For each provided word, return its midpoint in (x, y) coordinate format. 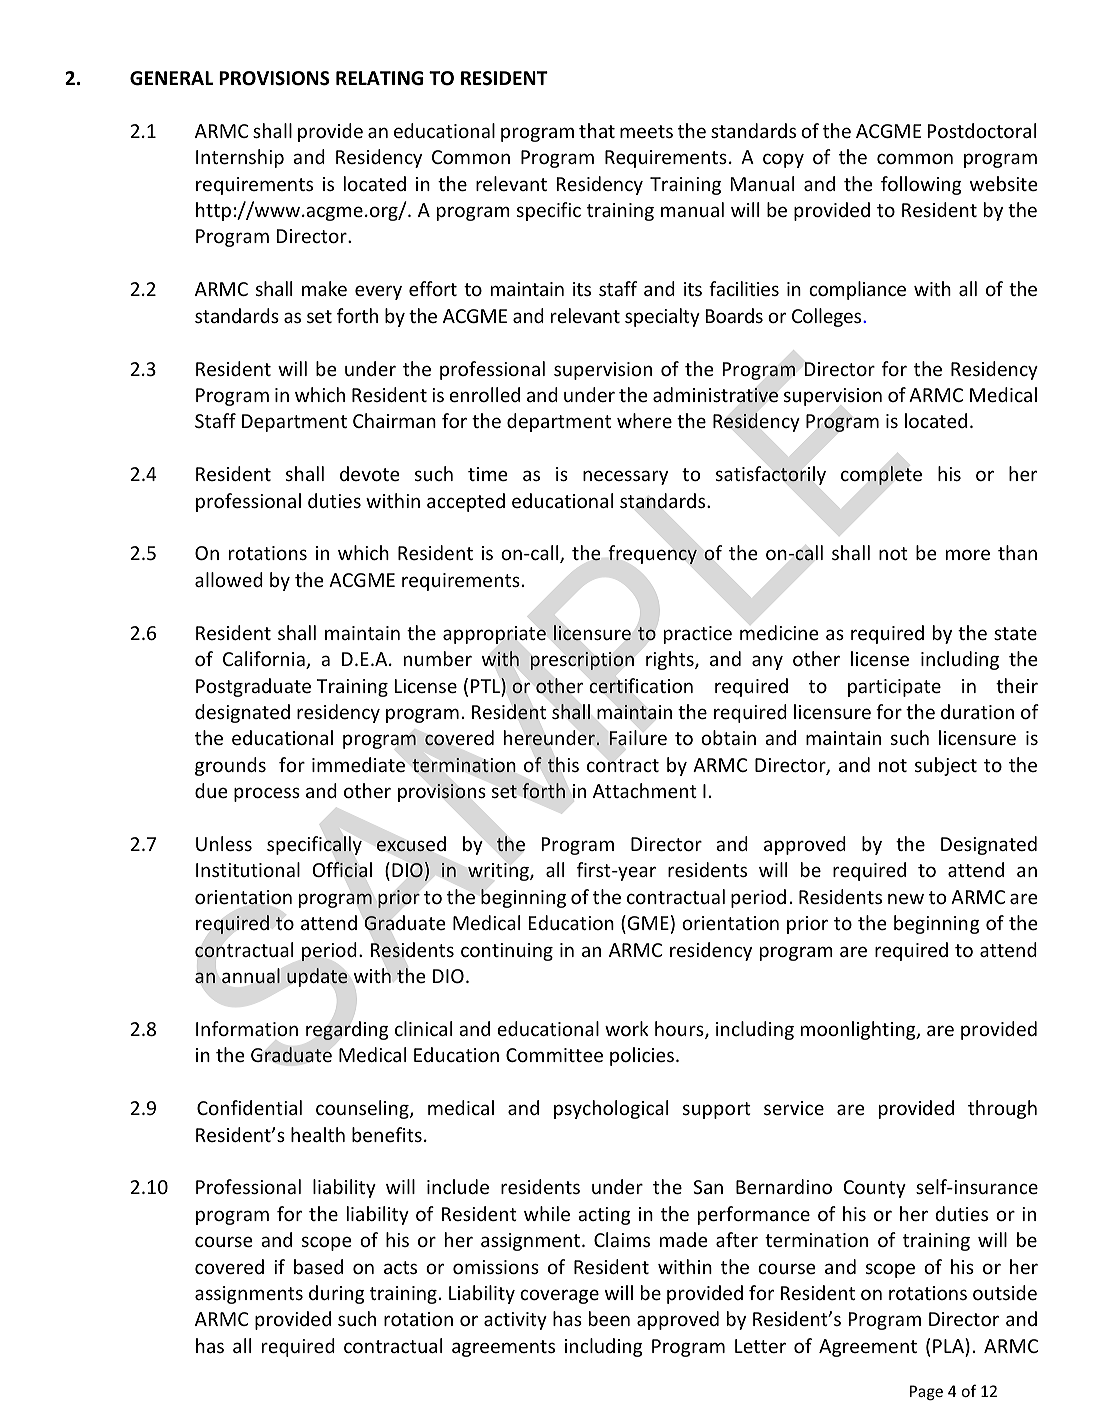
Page (926, 1393)
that (597, 130)
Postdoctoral (982, 130)
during (337, 1294)
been (609, 1318)
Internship (240, 158)
